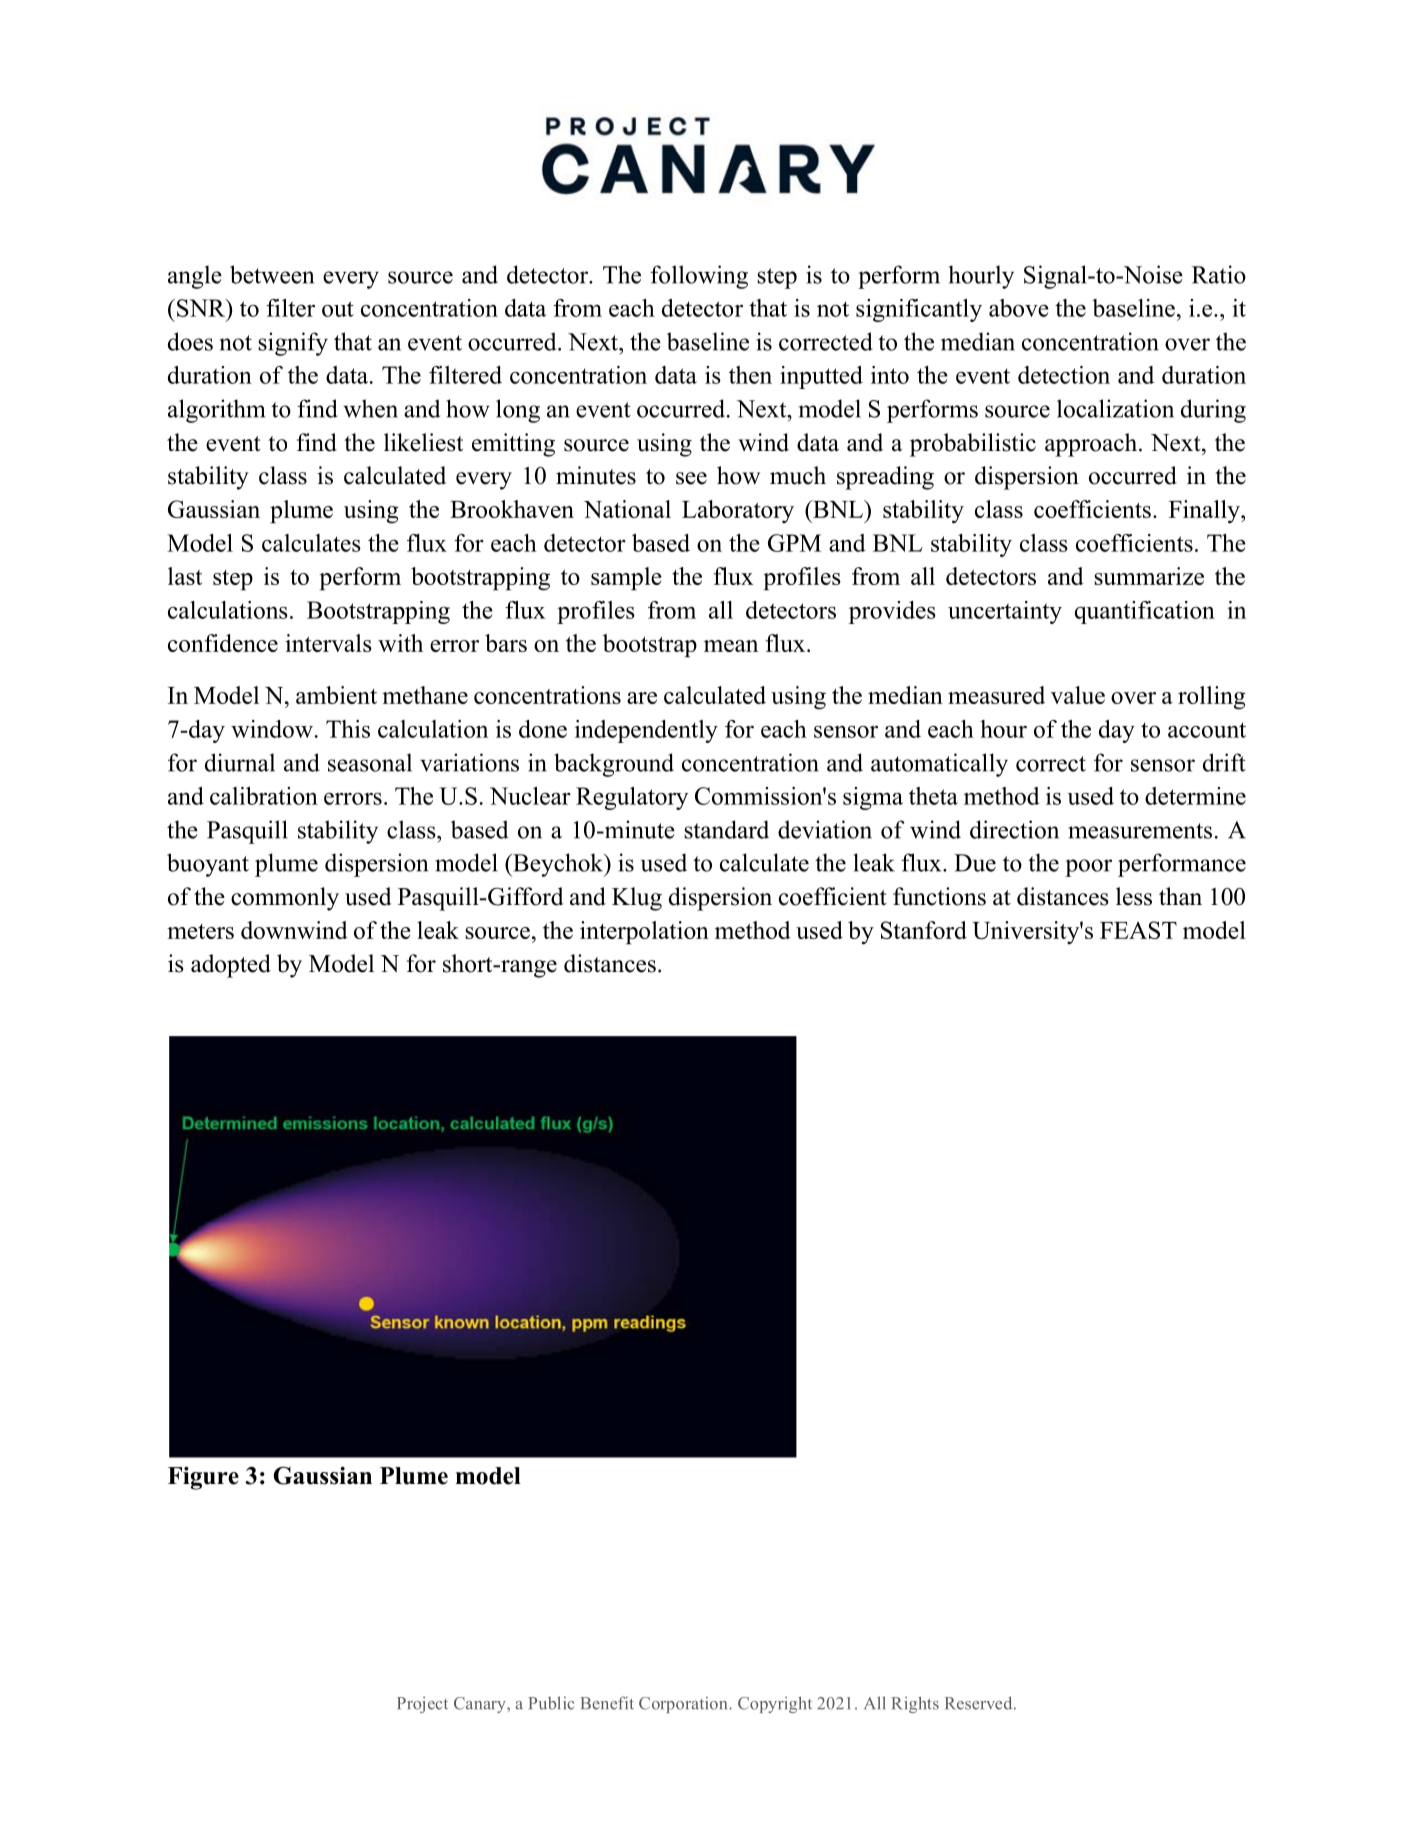  Describe the element at coordinates (338, 309) in the screenshot. I see `out` at that location.
